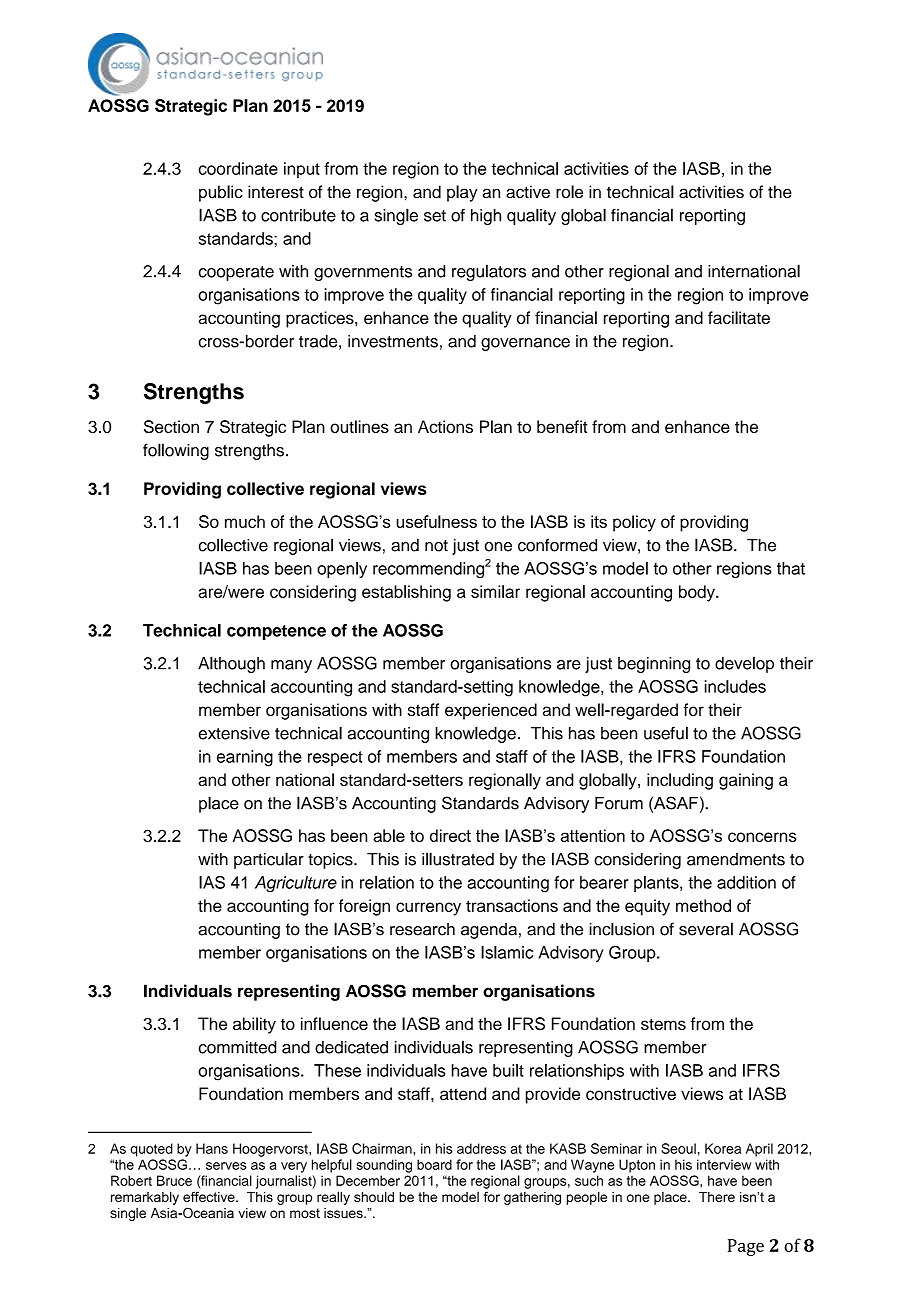 The height and width of the page is (1309, 924). Describe the element at coordinates (254, 1025) in the page. I see `ability` at that location.
